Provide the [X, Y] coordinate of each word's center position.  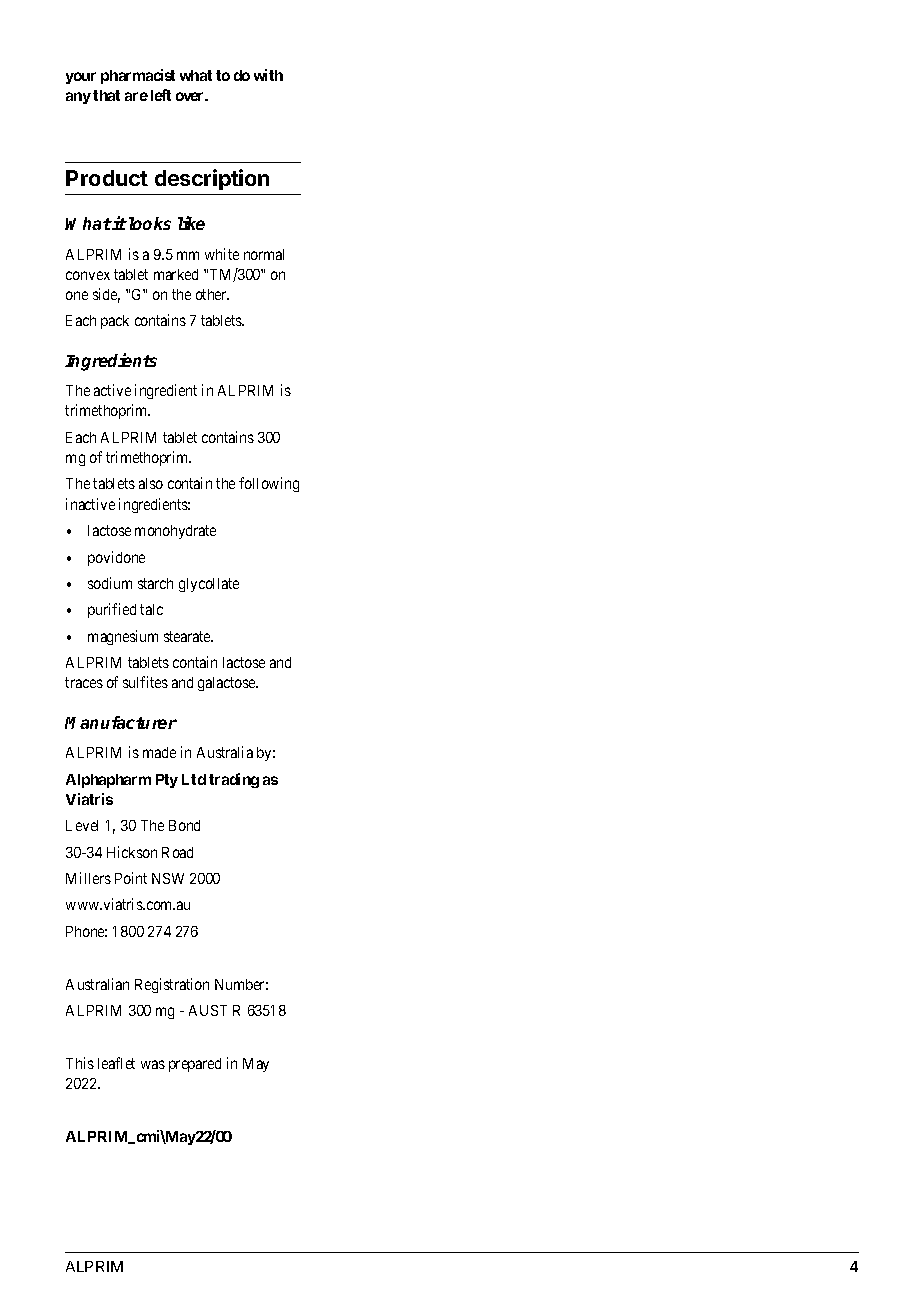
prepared [195, 1065]
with [268, 75]
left [161, 95]
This [80, 1063]
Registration [172, 985]
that [106, 95]
